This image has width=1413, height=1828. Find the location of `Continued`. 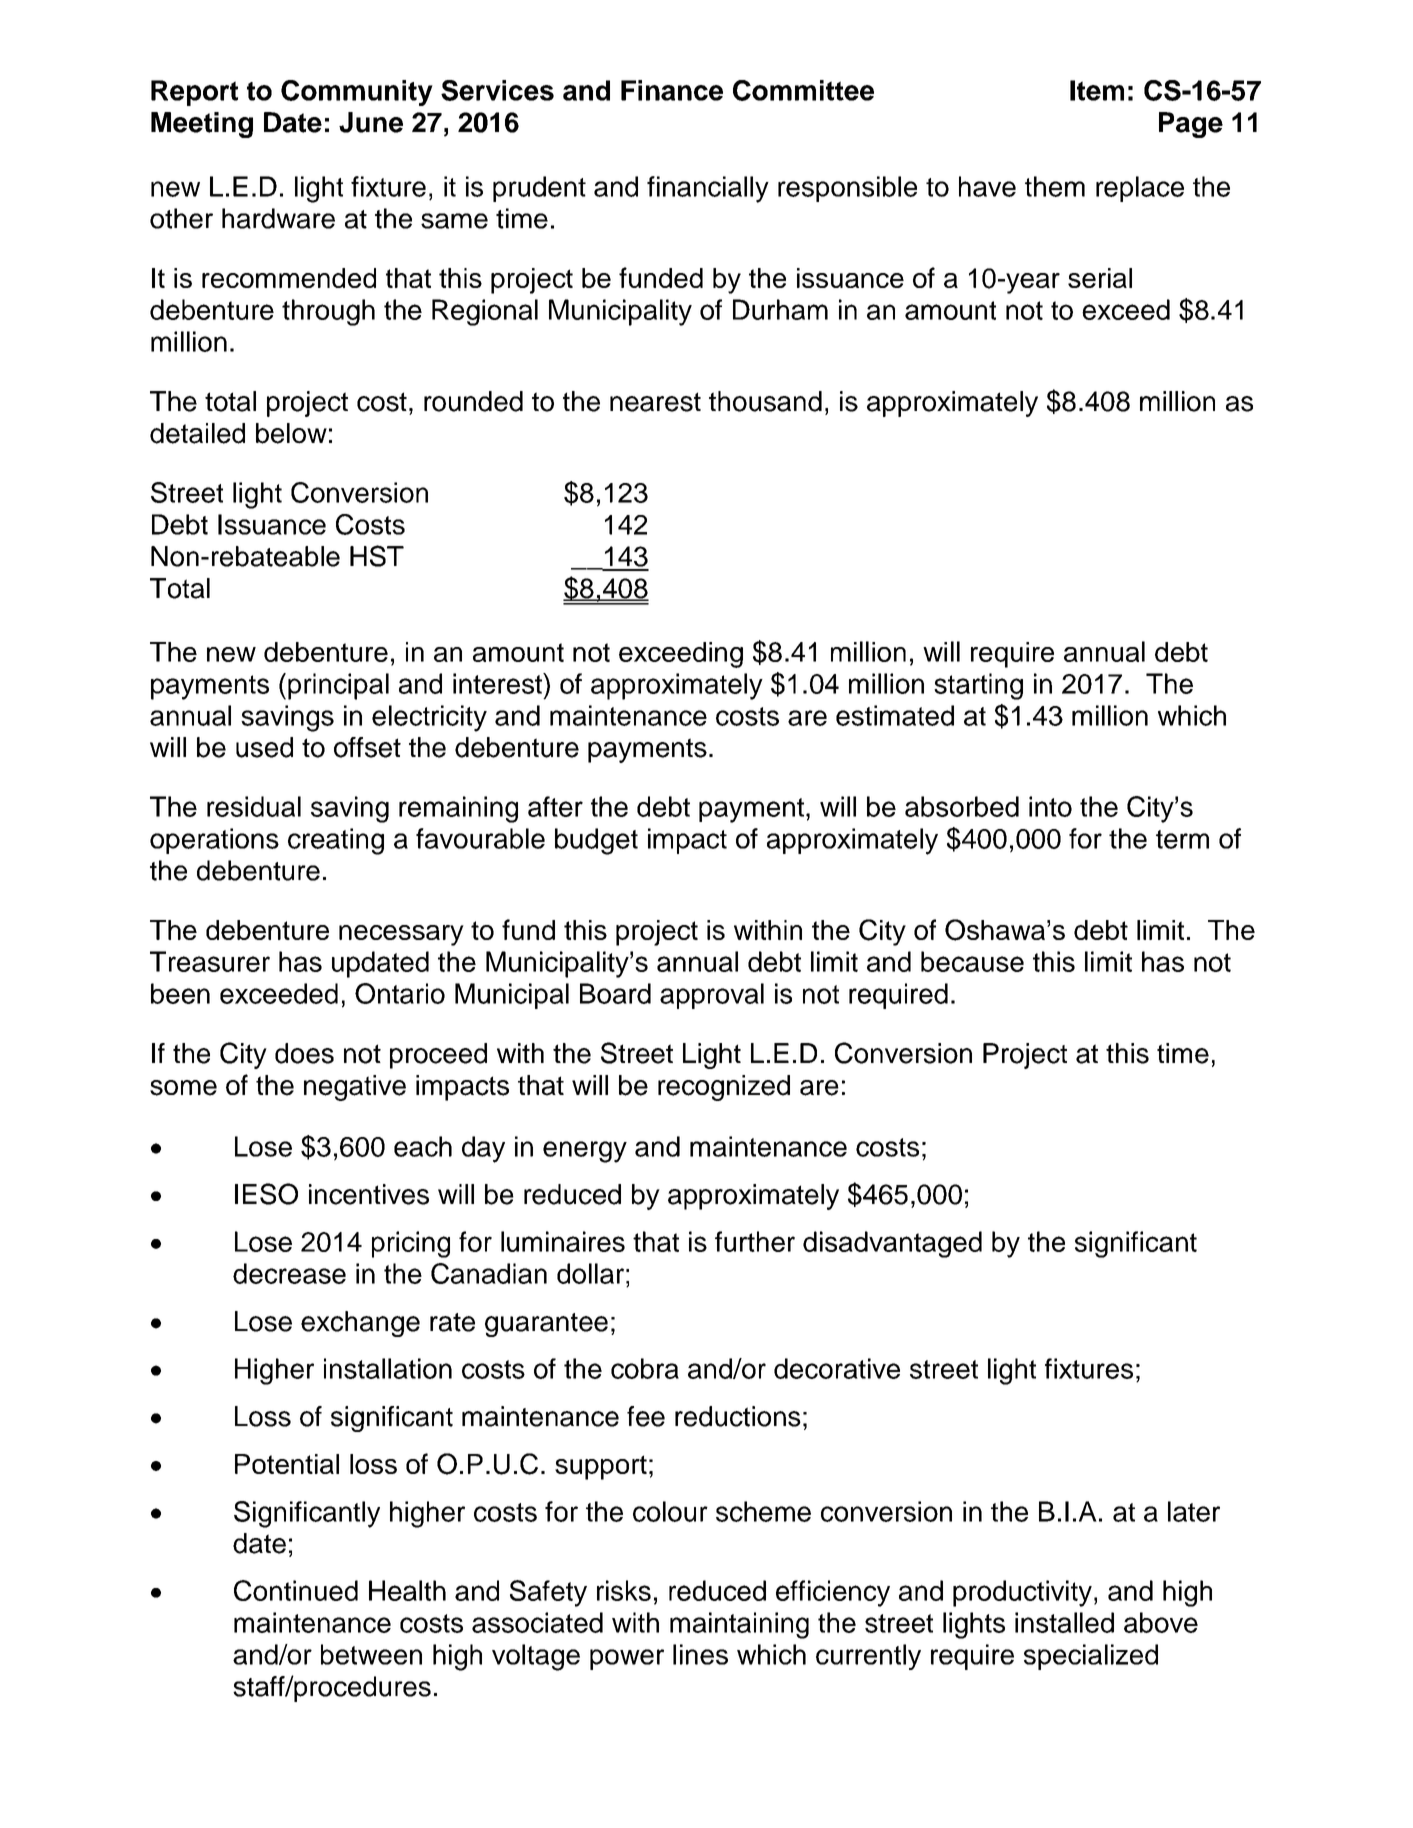

Continued is located at coordinates (296, 1590).
